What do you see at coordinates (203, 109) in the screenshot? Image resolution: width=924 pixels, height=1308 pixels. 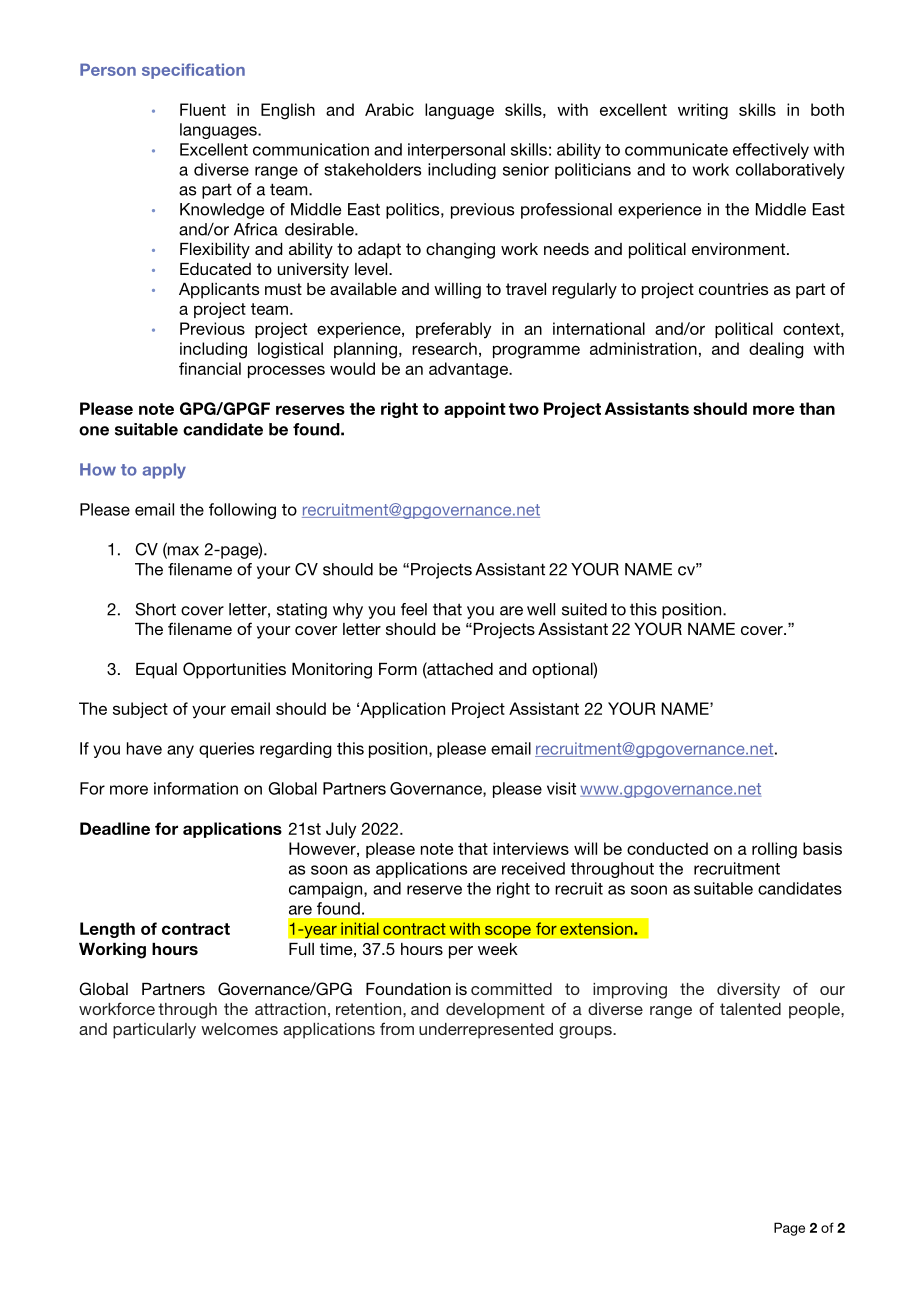 I see `Fluent` at bounding box center [203, 109].
